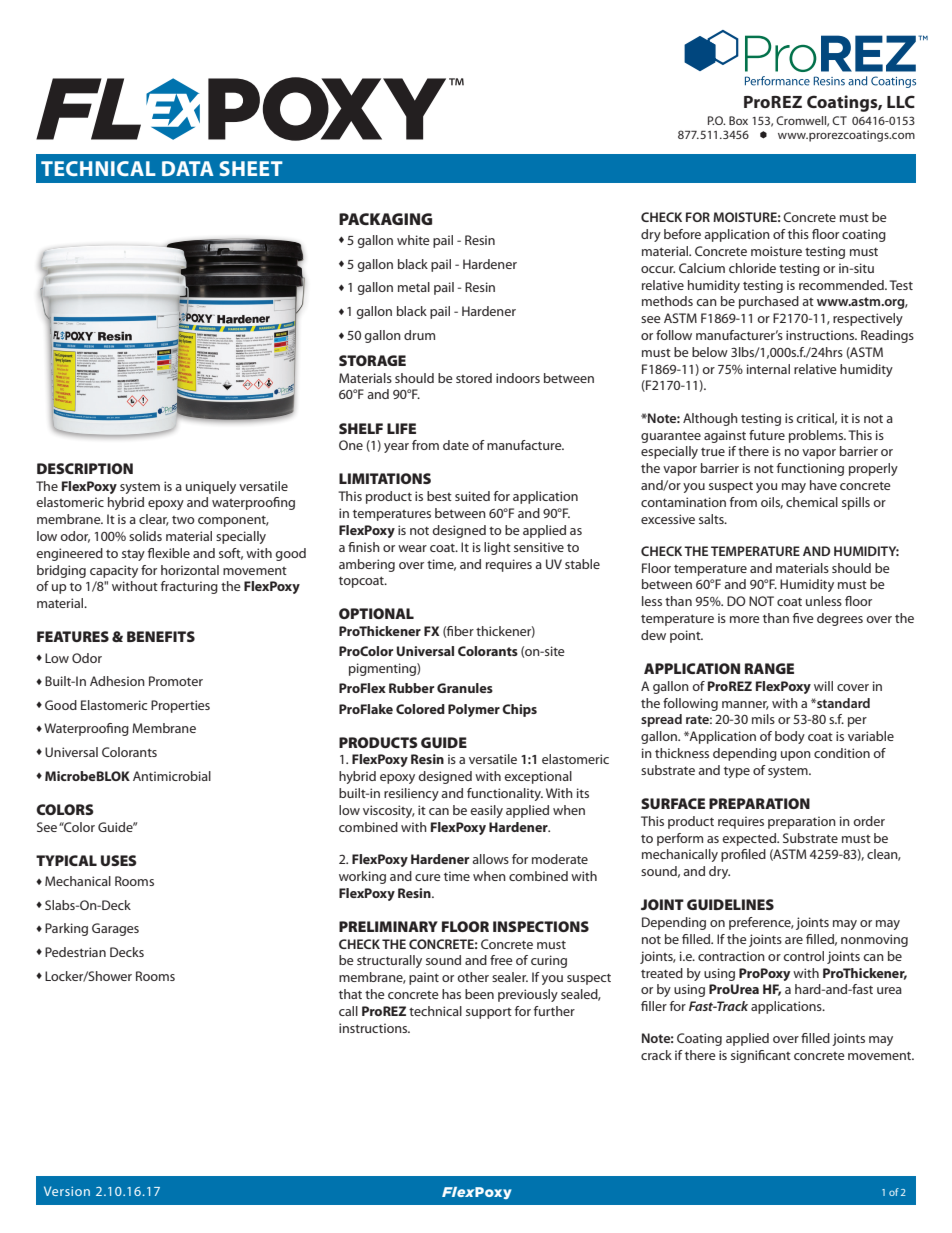  I want to click on problems, so click(817, 436).
